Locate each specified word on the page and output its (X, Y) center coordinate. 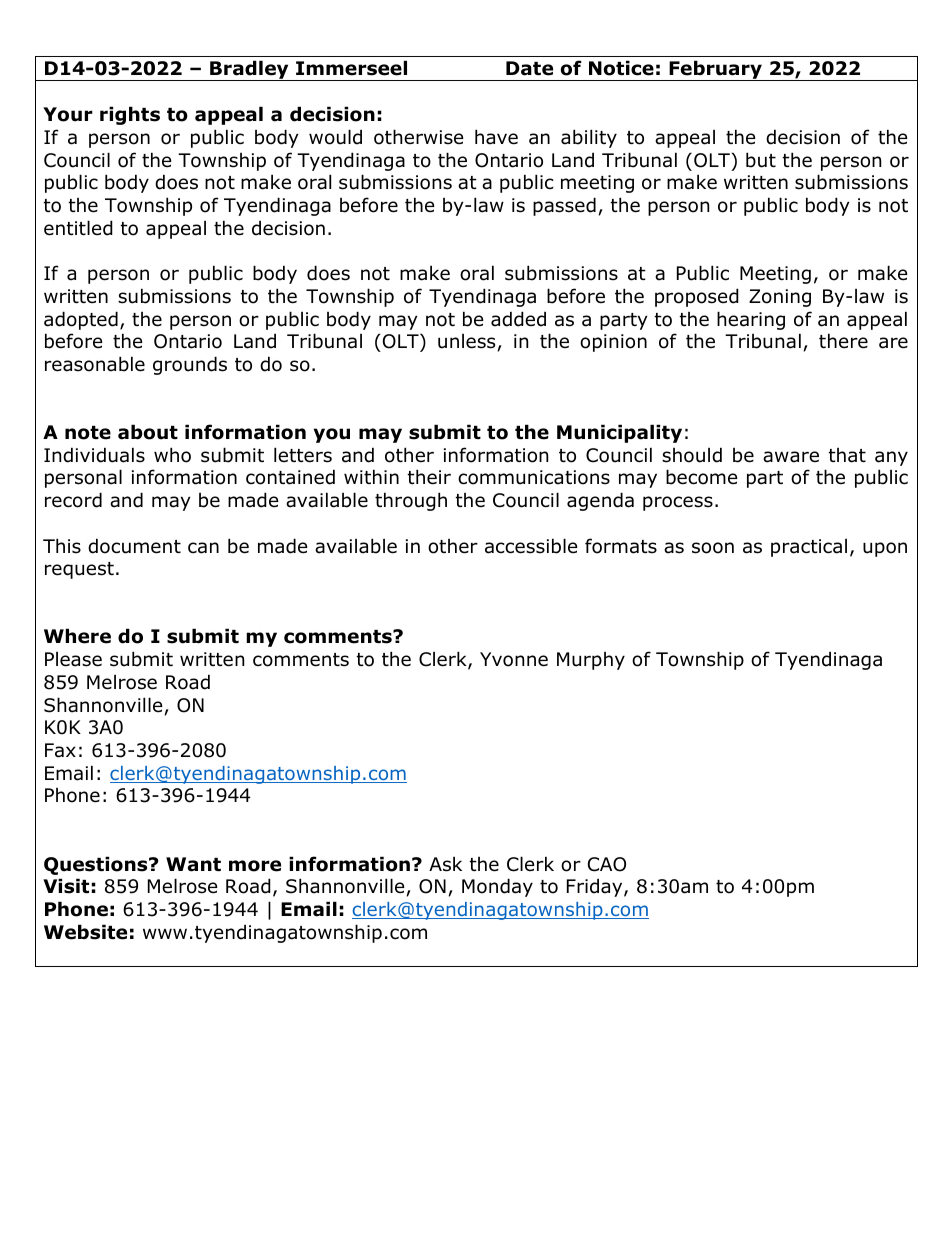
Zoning (780, 298)
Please (73, 659)
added (518, 319)
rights (130, 115)
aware (791, 457)
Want (193, 864)
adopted (81, 320)
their (429, 477)
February (715, 70)
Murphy (591, 661)
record (73, 500)
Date (529, 68)
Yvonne (514, 659)
